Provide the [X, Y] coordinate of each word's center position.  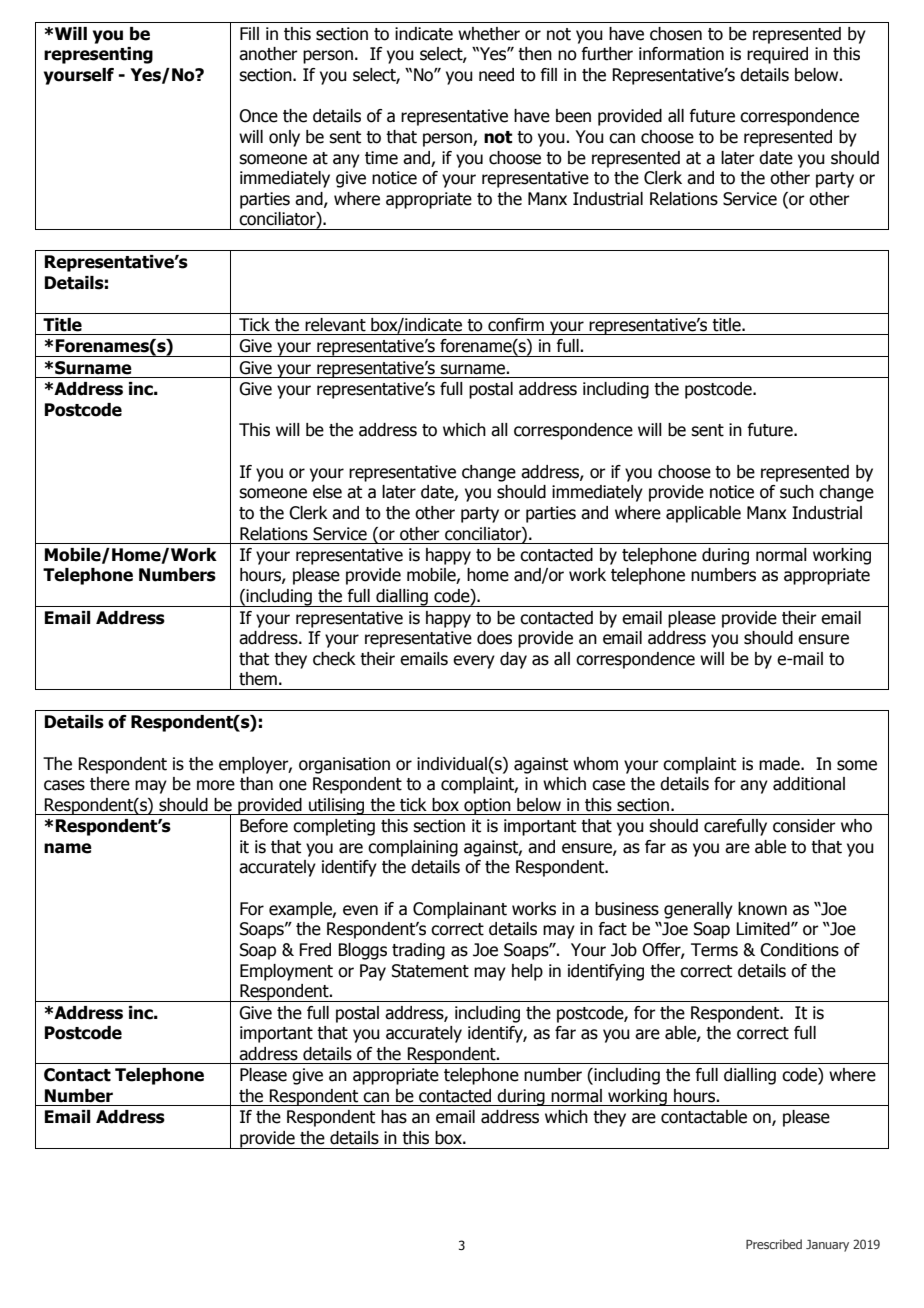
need [496, 75]
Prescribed [774, 1244]
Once [258, 116]
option [487, 806]
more [216, 785]
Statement [430, 971]
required [777, 55]
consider [804, 826]
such [797, 492]
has [394, 1117]
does [494, 638]
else [327, 492]
